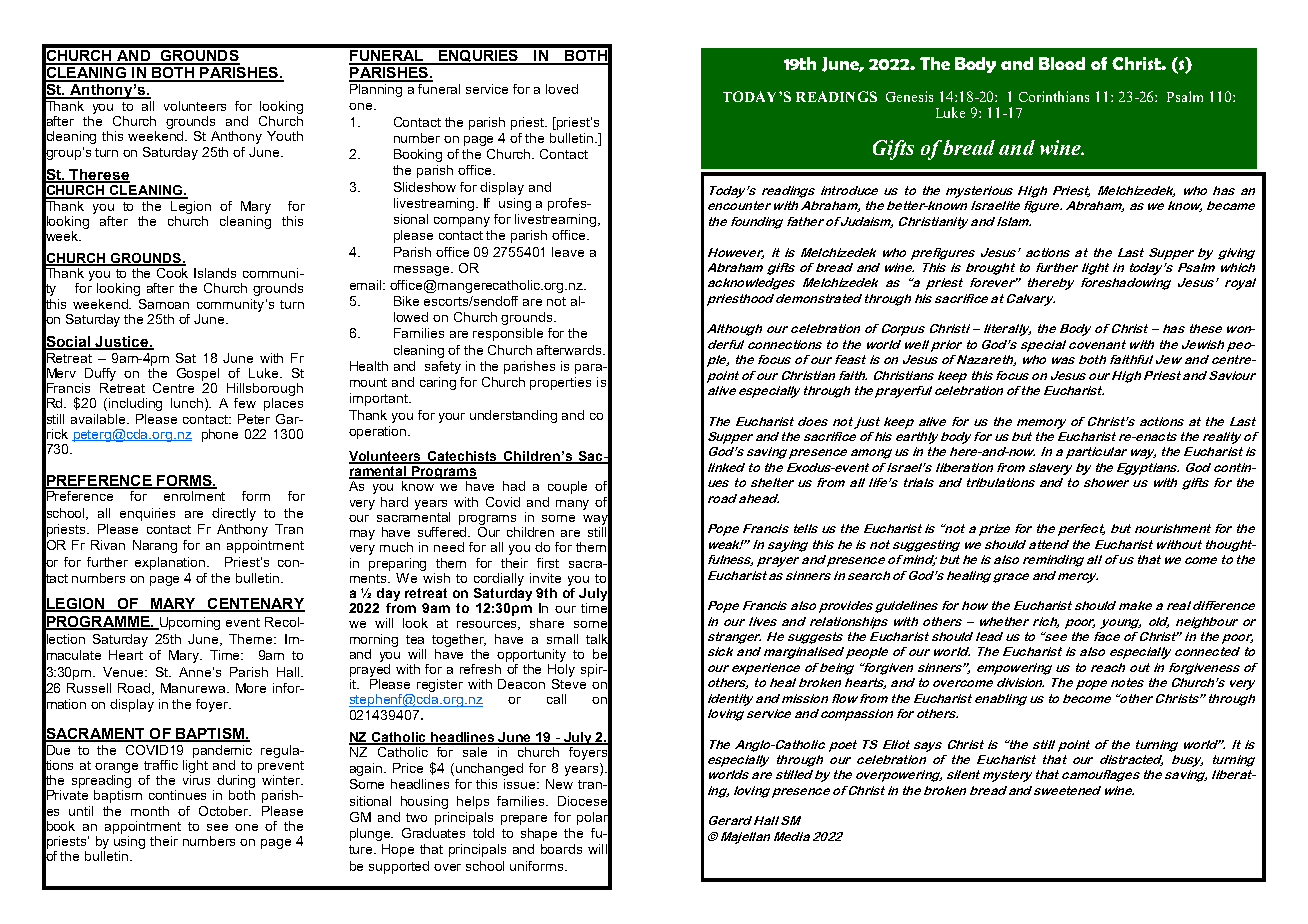 This page has height=924, width=1308. Describe the element at coordinates (285, 136) in the page. I see `Youth` at that location.
